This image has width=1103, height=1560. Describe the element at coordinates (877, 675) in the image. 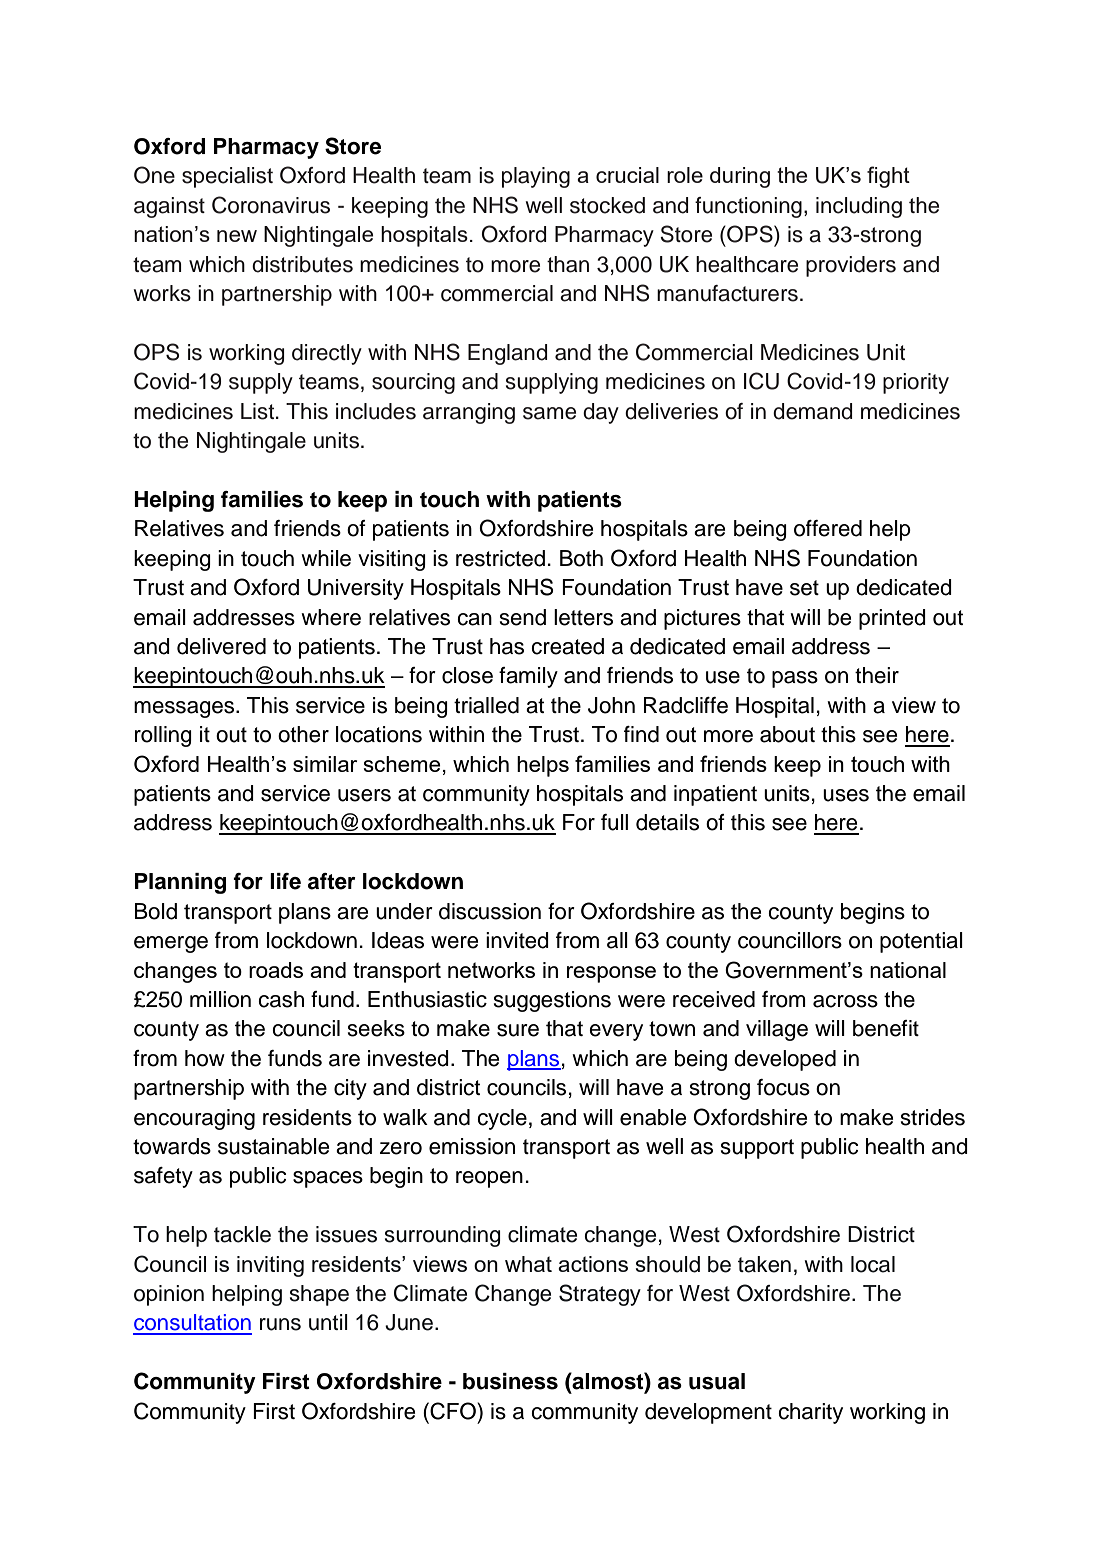

I see `their` at that location.
